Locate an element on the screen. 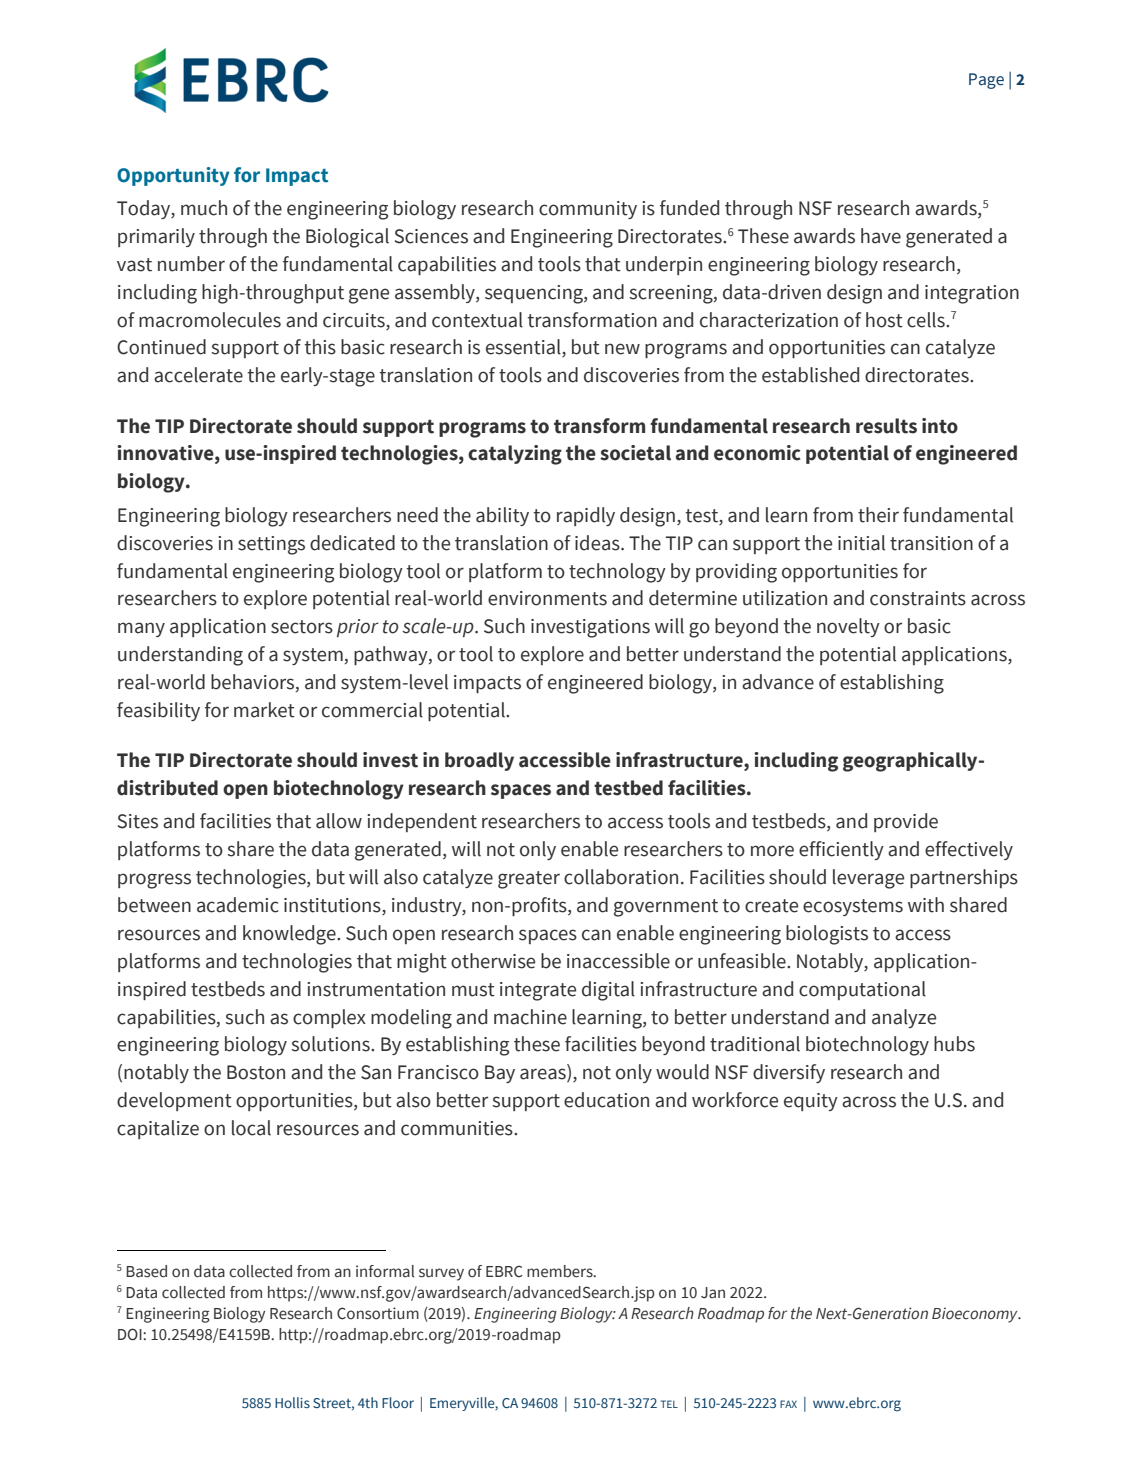 Image resolution: width=1143 pixels, height=1479 pixels. rapidly is located at coordinates (586, 516).
